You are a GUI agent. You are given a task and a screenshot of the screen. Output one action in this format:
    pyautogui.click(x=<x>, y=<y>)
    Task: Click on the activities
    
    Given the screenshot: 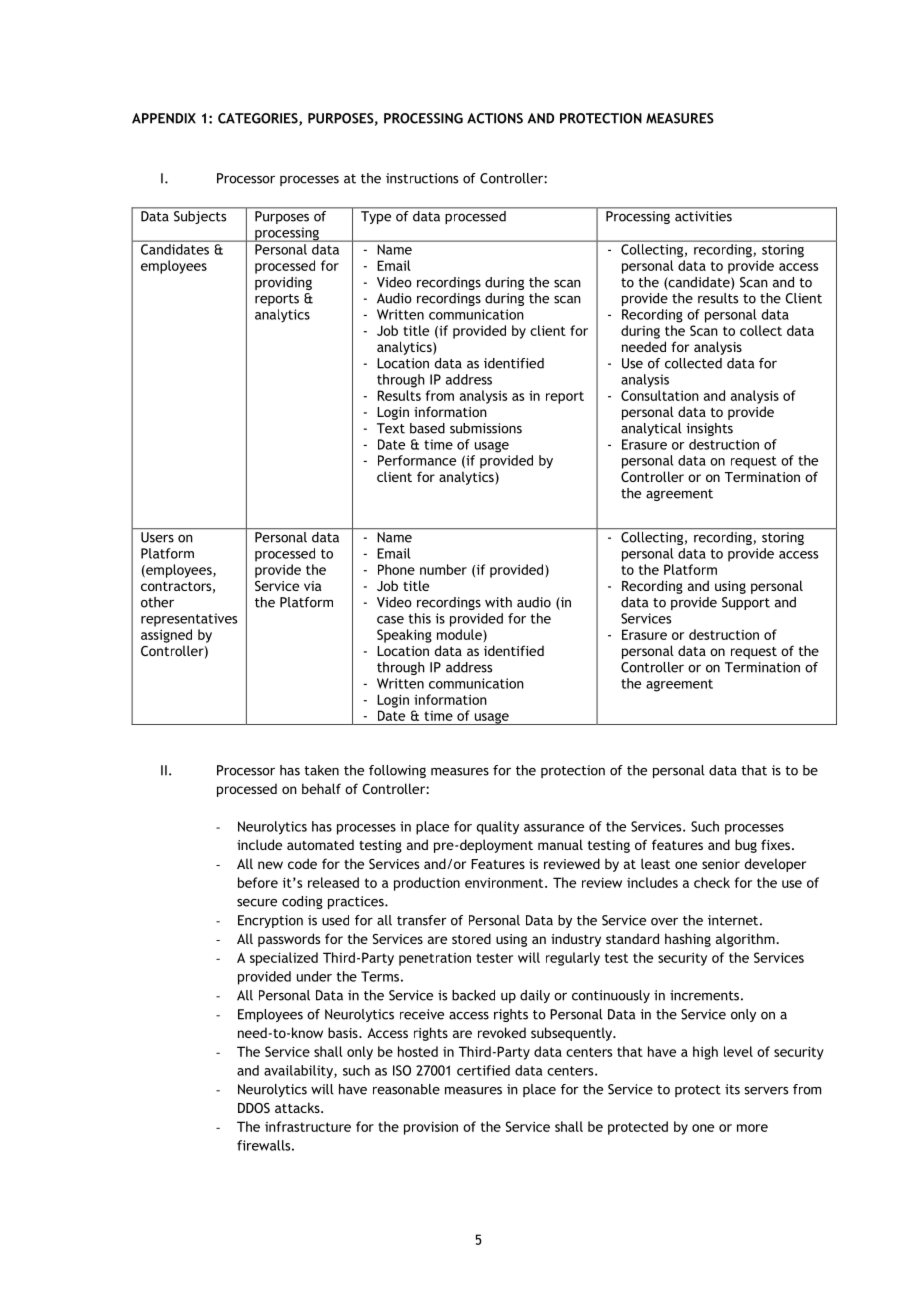 What is the action you would take?
    pyautogui.click(x=703, y=216)
